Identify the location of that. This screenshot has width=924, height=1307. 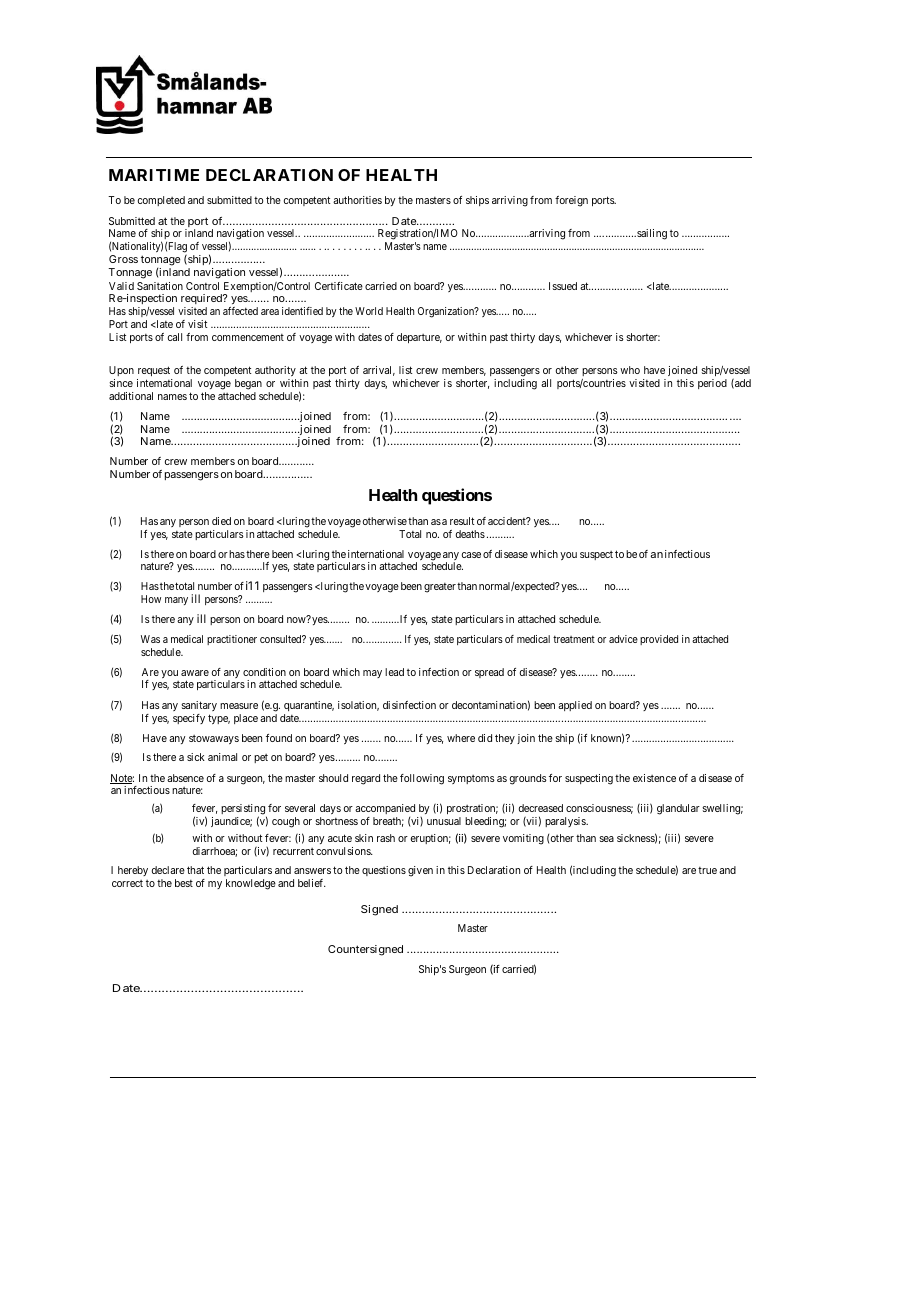
(195, 870).
